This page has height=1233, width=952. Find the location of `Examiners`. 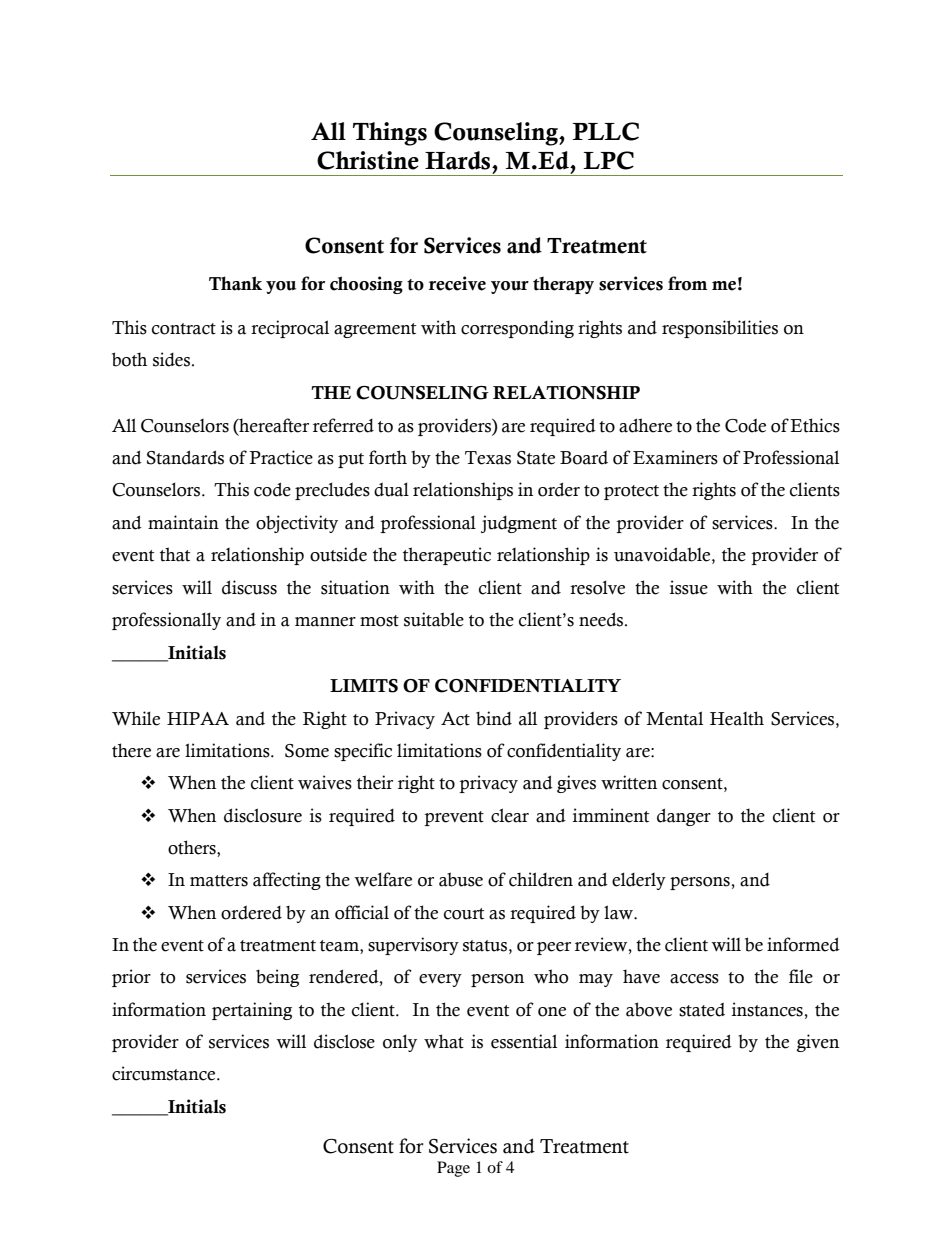

Examiners is located at coordinates (675, 457).
